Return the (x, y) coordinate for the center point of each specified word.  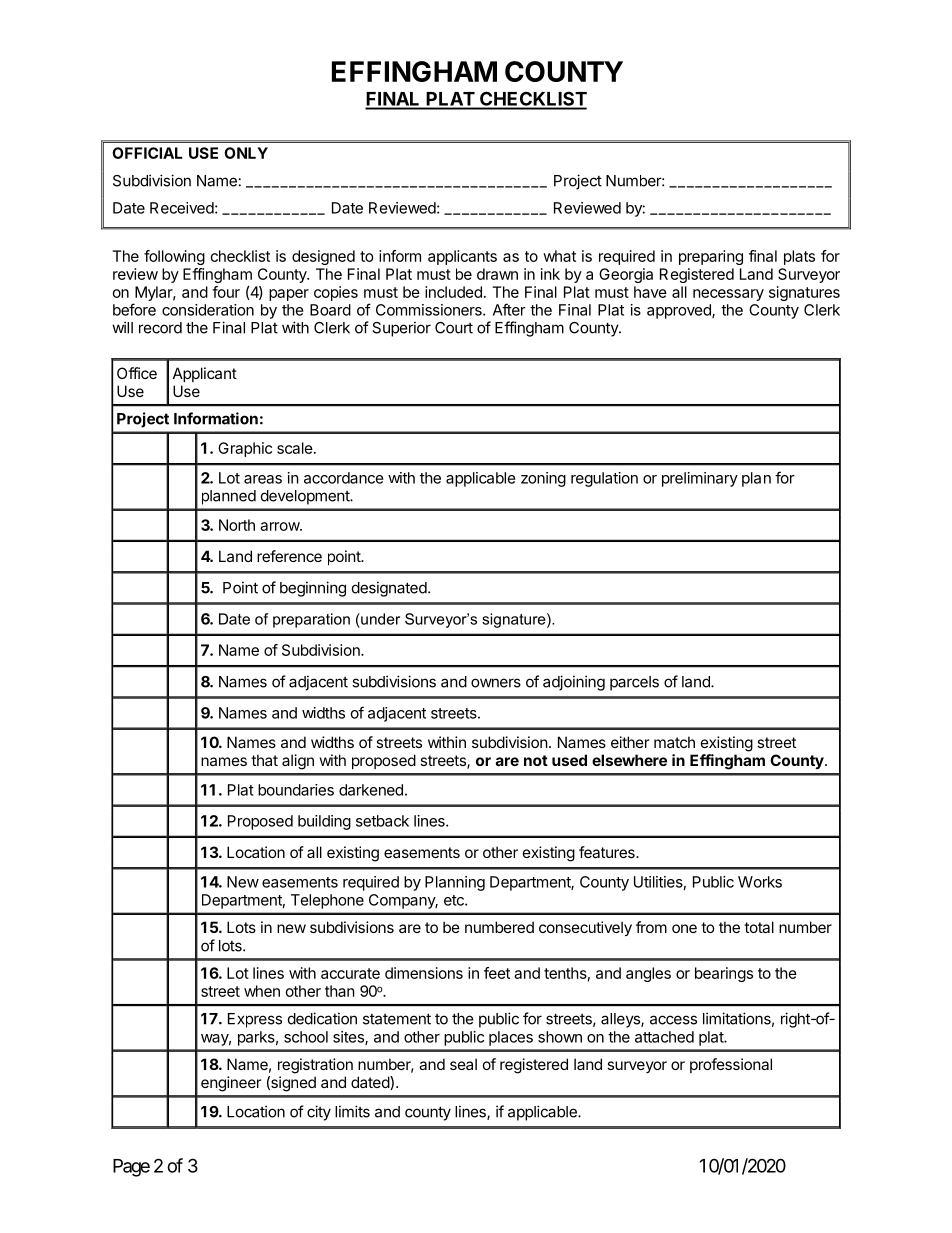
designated (390, 589)
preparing (711, 257)
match (674, 742)
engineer (231, 1084)
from (651, 927)
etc (455, 900)
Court (454, 328)
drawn (497, 274)
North (237, 525)
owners (496, 683)
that (264, 760)
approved (680, 311)
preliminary (700, 479)
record (160, 328)
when (262, 991)
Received (182, 208)
